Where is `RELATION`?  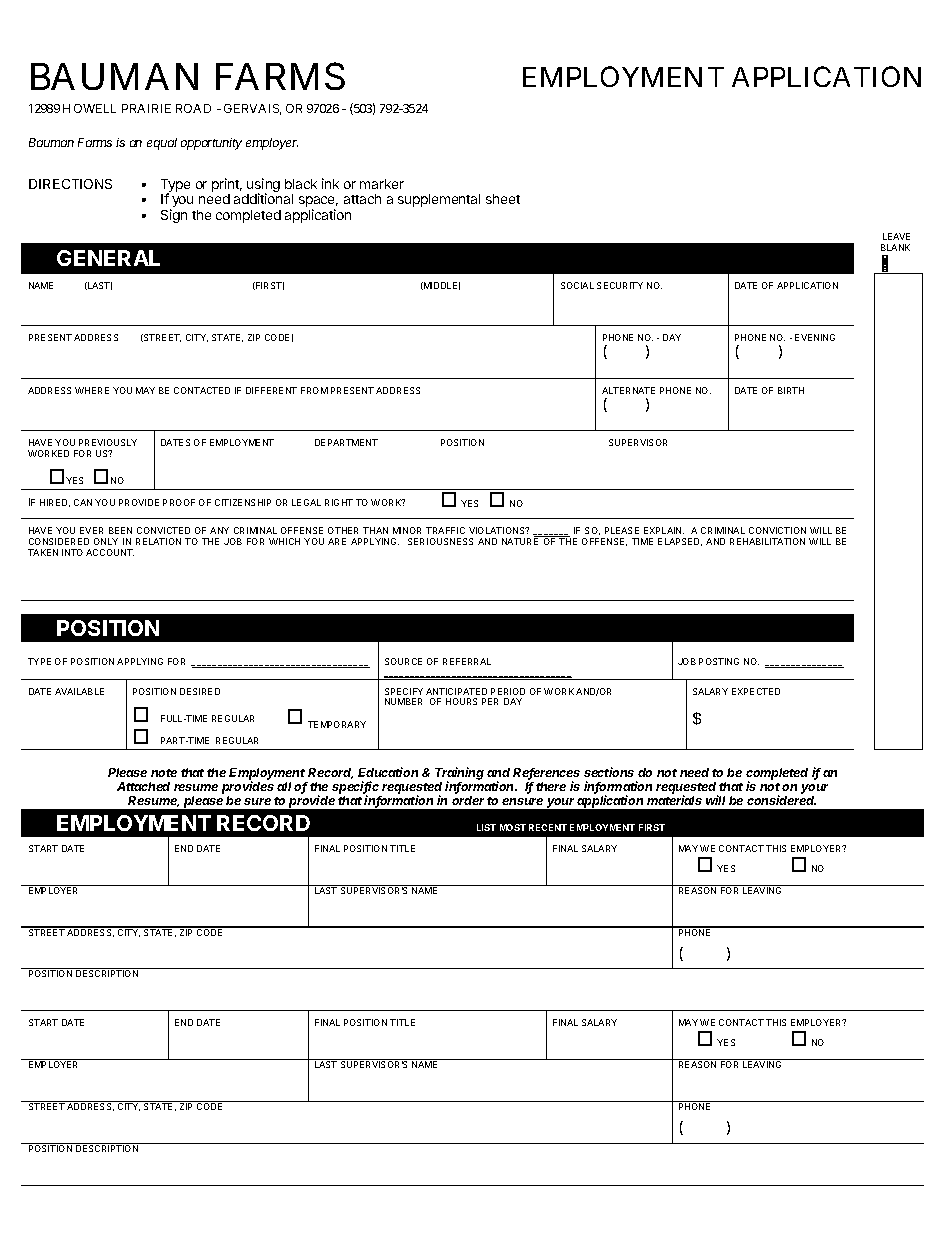 RELATION is located at coordinates (158, 541).
